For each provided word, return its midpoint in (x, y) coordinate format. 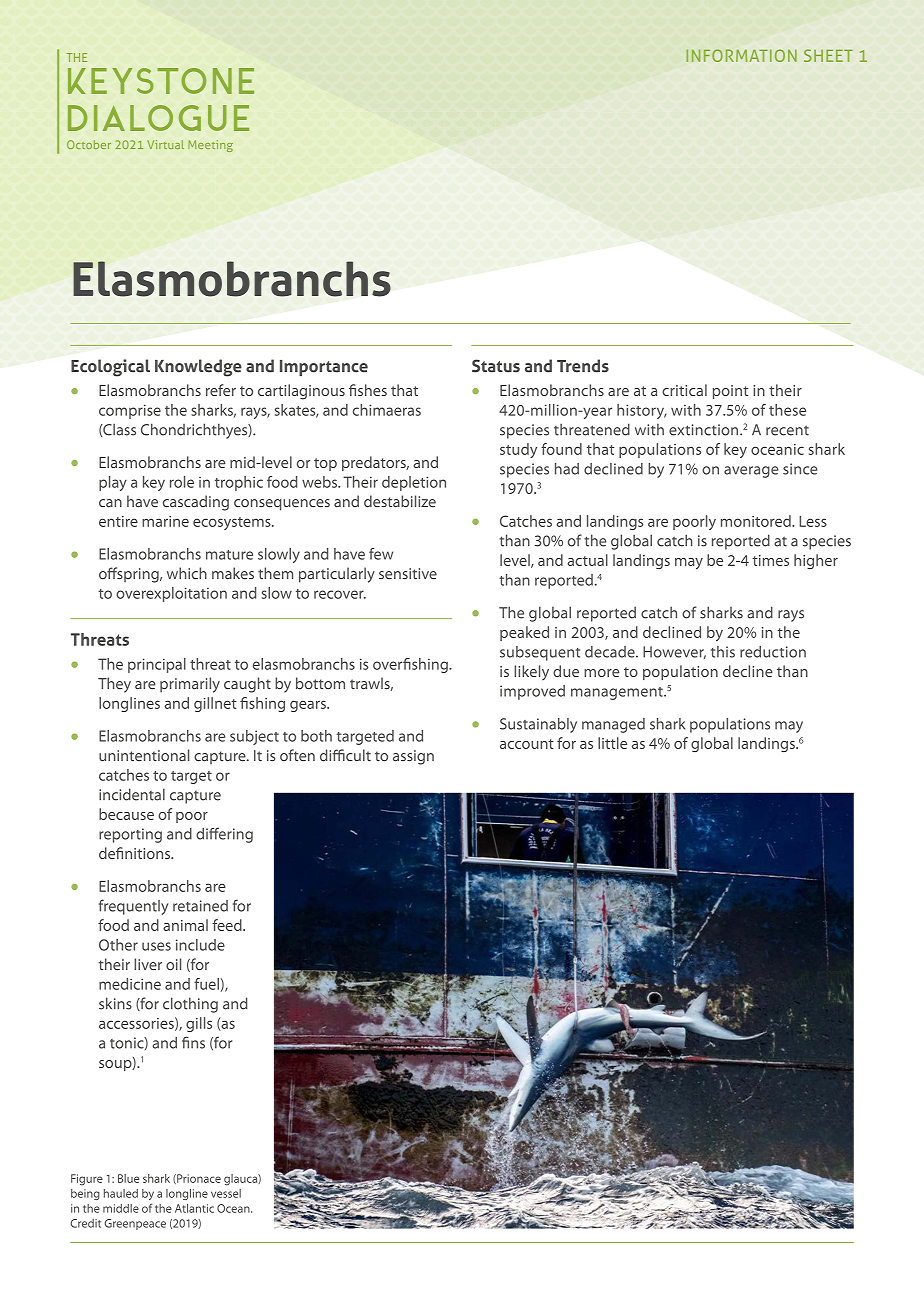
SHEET (828, 55)
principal (157, 665)
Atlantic (194, 1208)
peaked (524, 633)
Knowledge (198, 368)
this (723, 652)
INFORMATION (741, 55)
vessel (226, 1193)
